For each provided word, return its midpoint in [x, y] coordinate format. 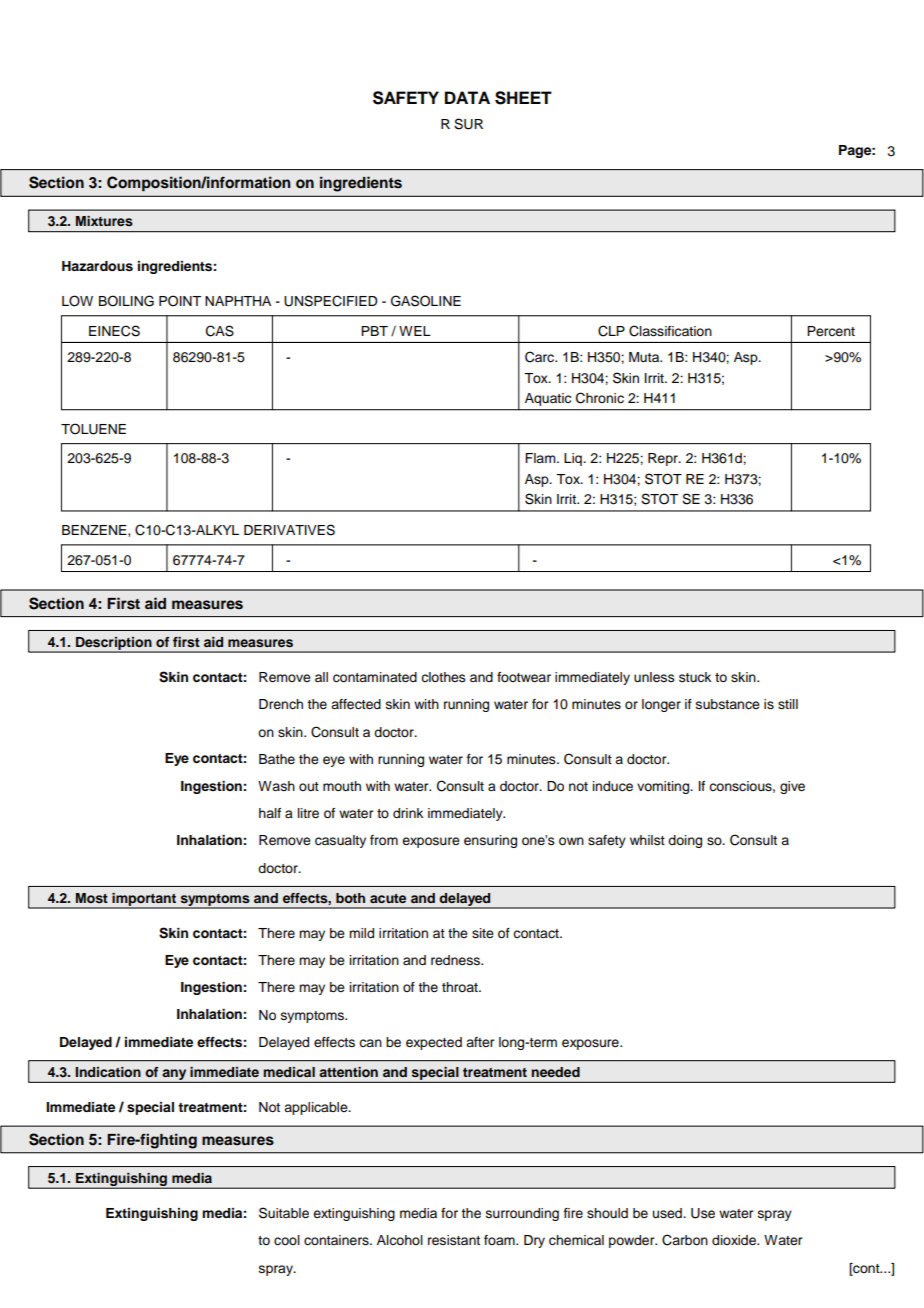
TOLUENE [93, 429]
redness [456, 960]
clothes [443, 677]
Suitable [284, 1213]
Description [114, 644]
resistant [454, 1240]
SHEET [523, 98]
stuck [695, 677]
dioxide [735, 1240]
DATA [467, 97]
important [144, 900]
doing [685, 841]
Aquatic [548, 399]
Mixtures [104, 221]
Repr [664, 459]
